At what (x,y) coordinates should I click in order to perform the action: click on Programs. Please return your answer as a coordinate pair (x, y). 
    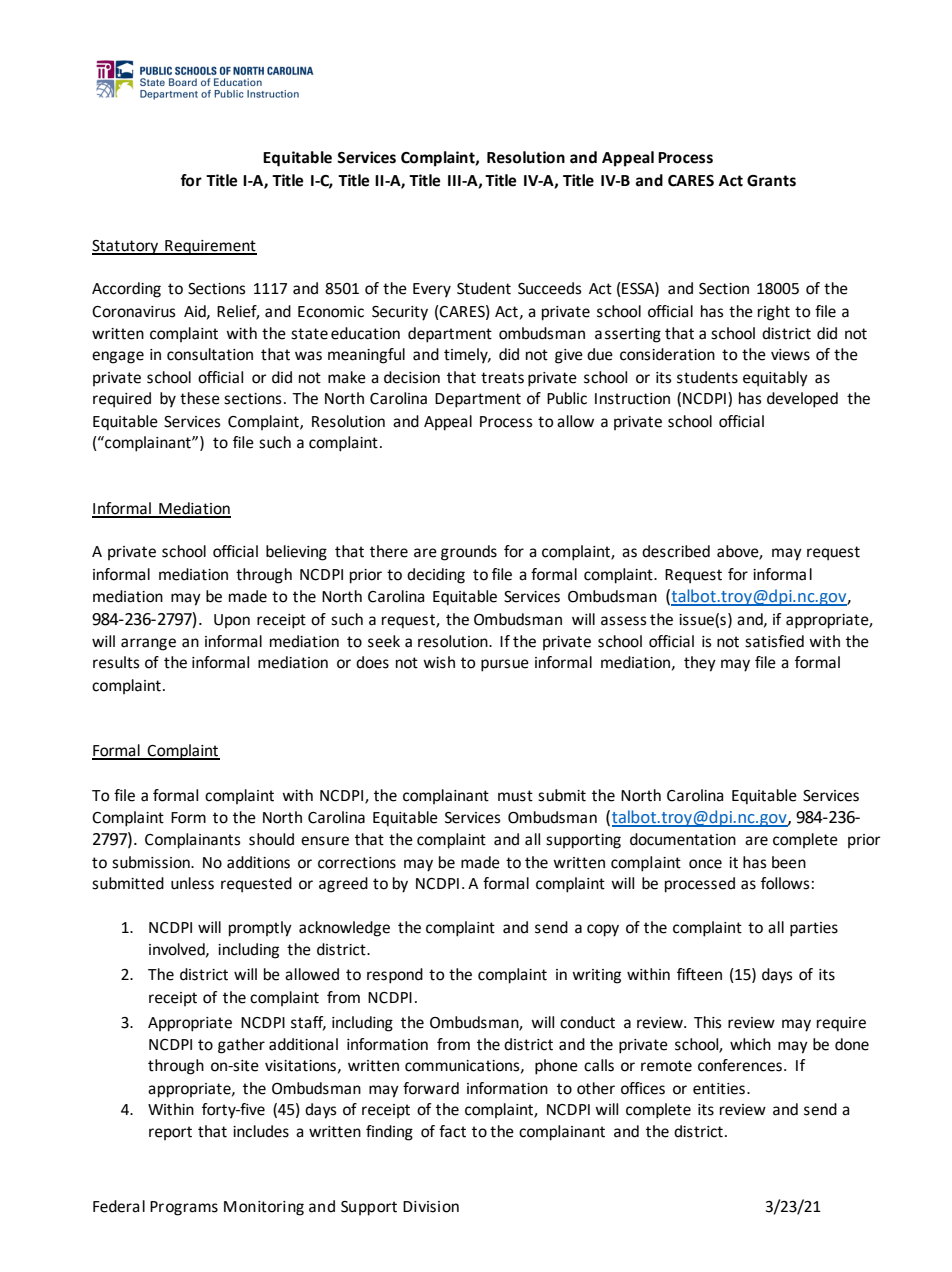
    Looking at the image, I should click on (184, 1208).
